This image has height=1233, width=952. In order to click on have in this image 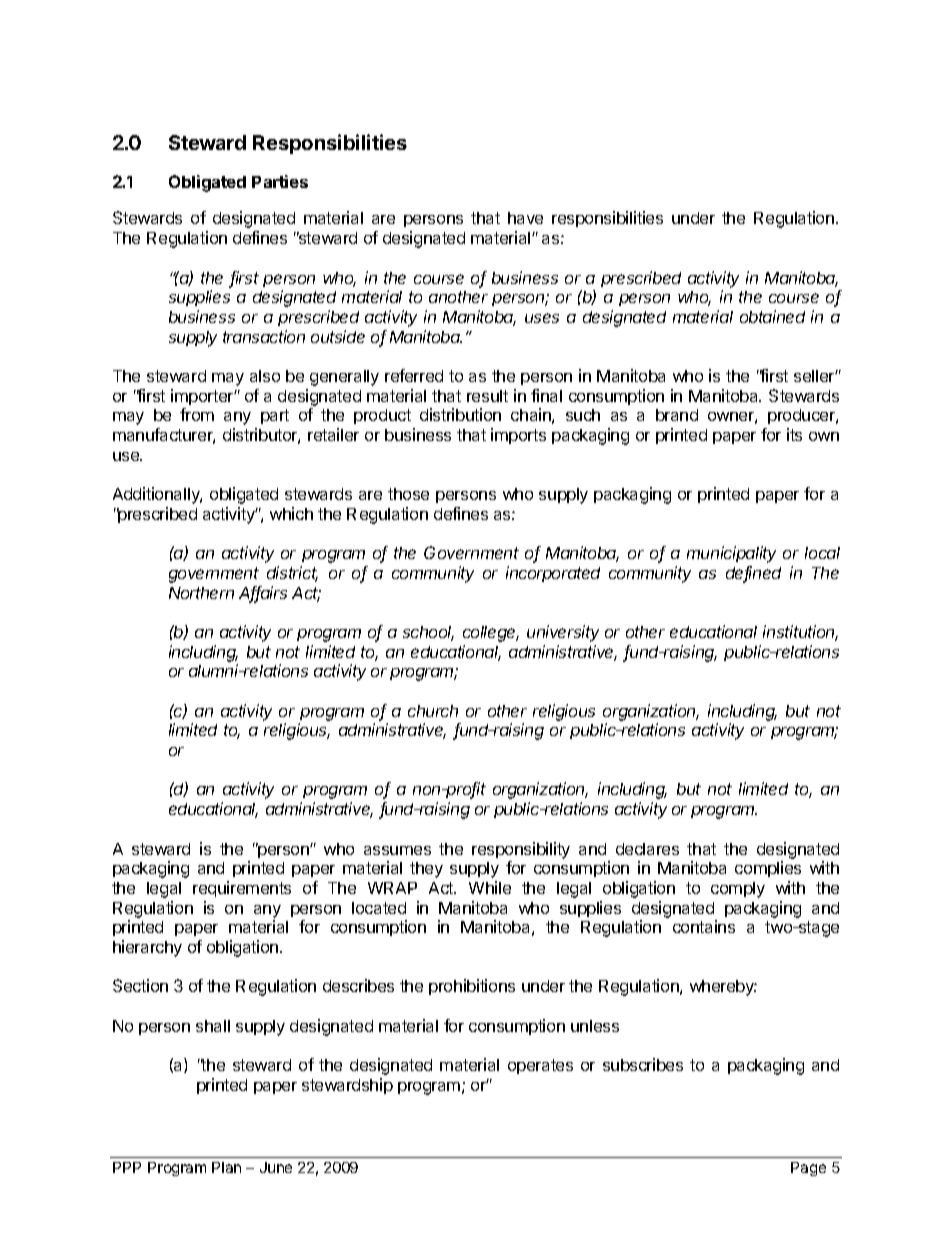, I will do `click(525, 218)`.
